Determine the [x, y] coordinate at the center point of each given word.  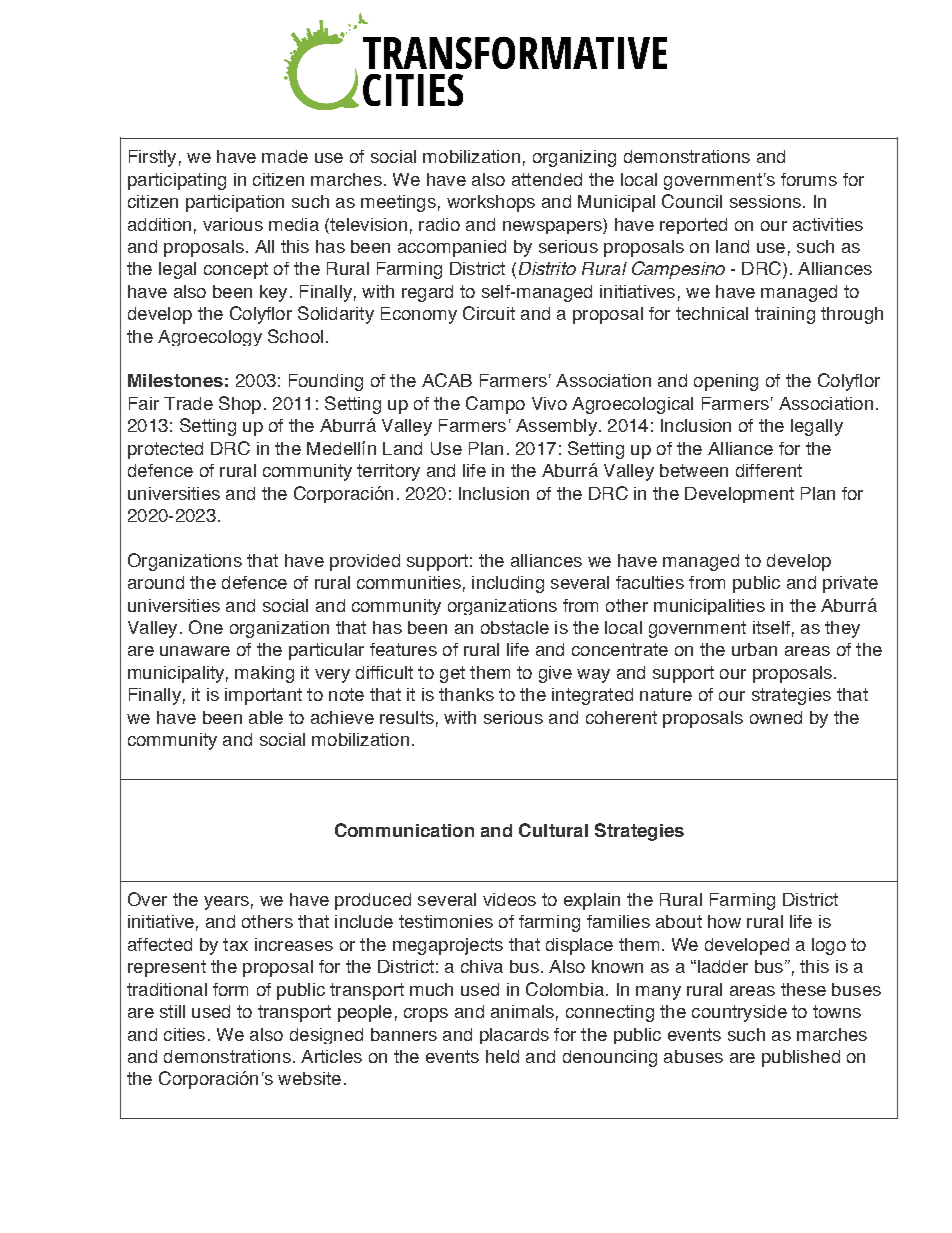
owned [776, 717]
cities [184, 1034]
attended [547, 179]
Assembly [556, 427]
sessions [765, 201]
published [801, 1058]
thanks [466, 694]
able [266, 717]
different [769, 470]
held [502, 1056]
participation [235, 203]
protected [165, 450]
